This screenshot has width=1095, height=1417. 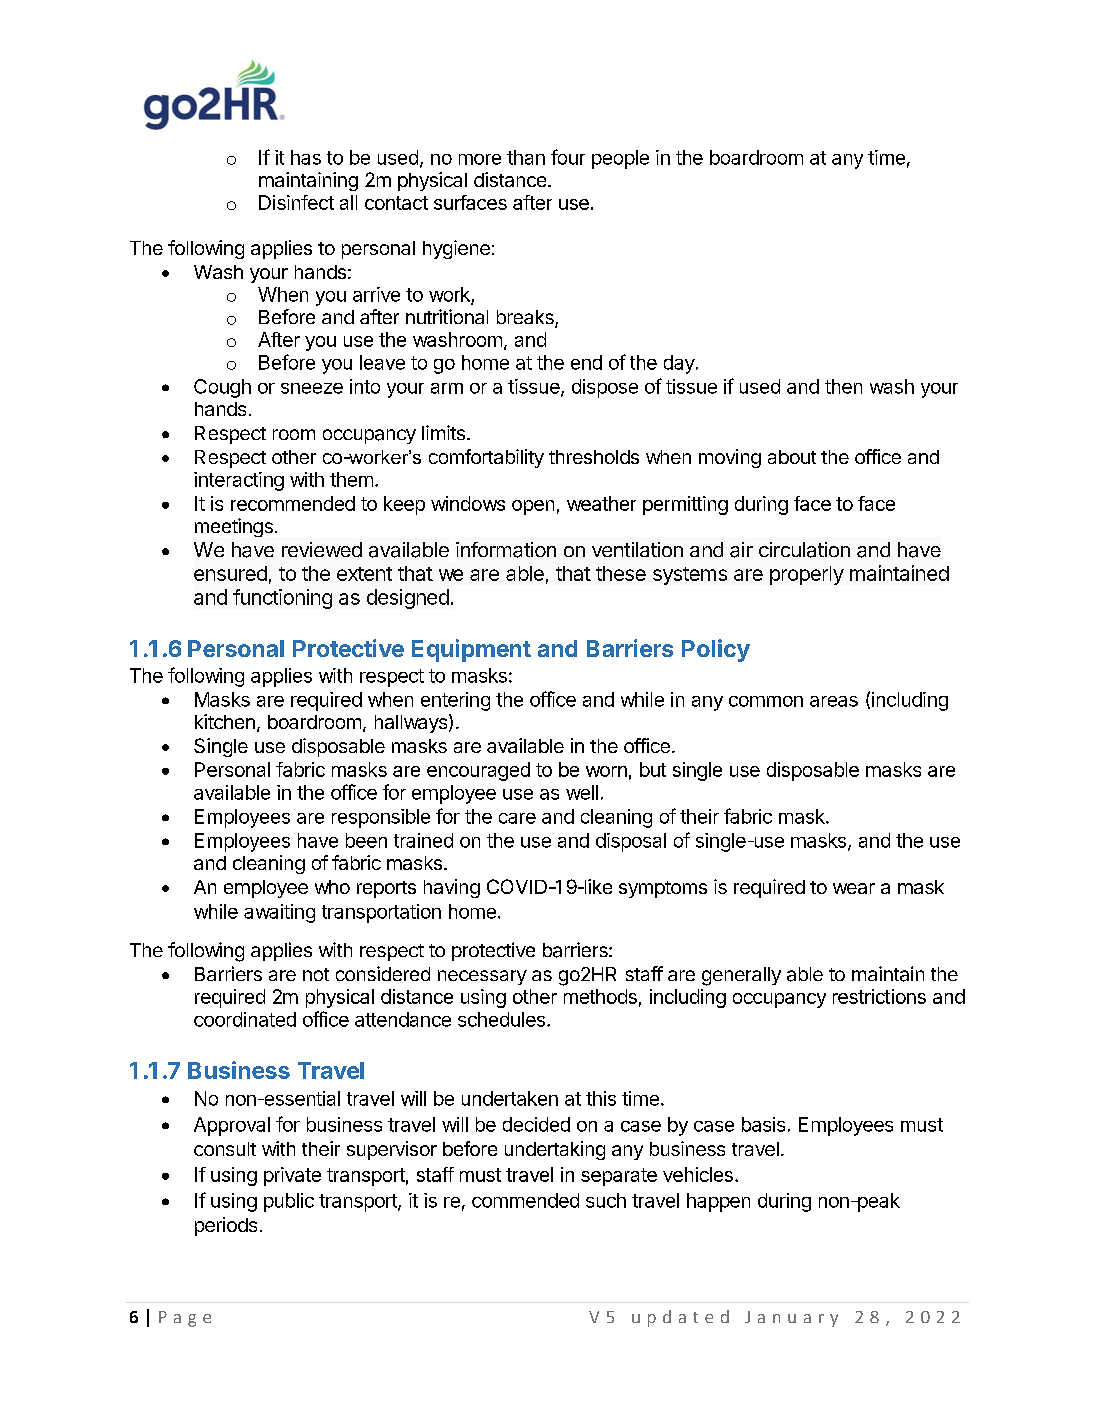 I want to click on public, so click(x=289, y=1202).
